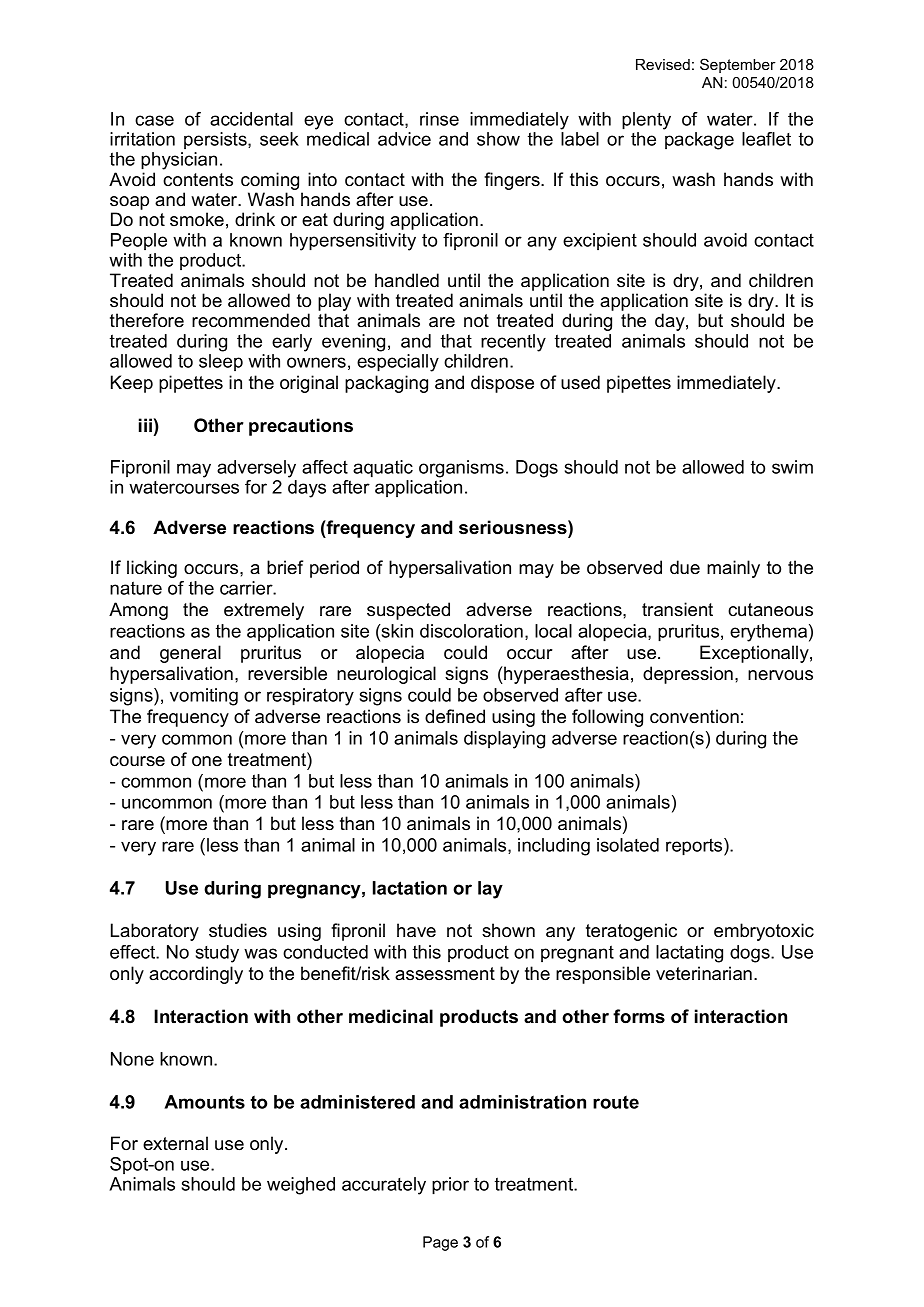  What do you see at coordinates (695, 847) in the screenshot?
I see `reports` at bounding box center [695, 847].
